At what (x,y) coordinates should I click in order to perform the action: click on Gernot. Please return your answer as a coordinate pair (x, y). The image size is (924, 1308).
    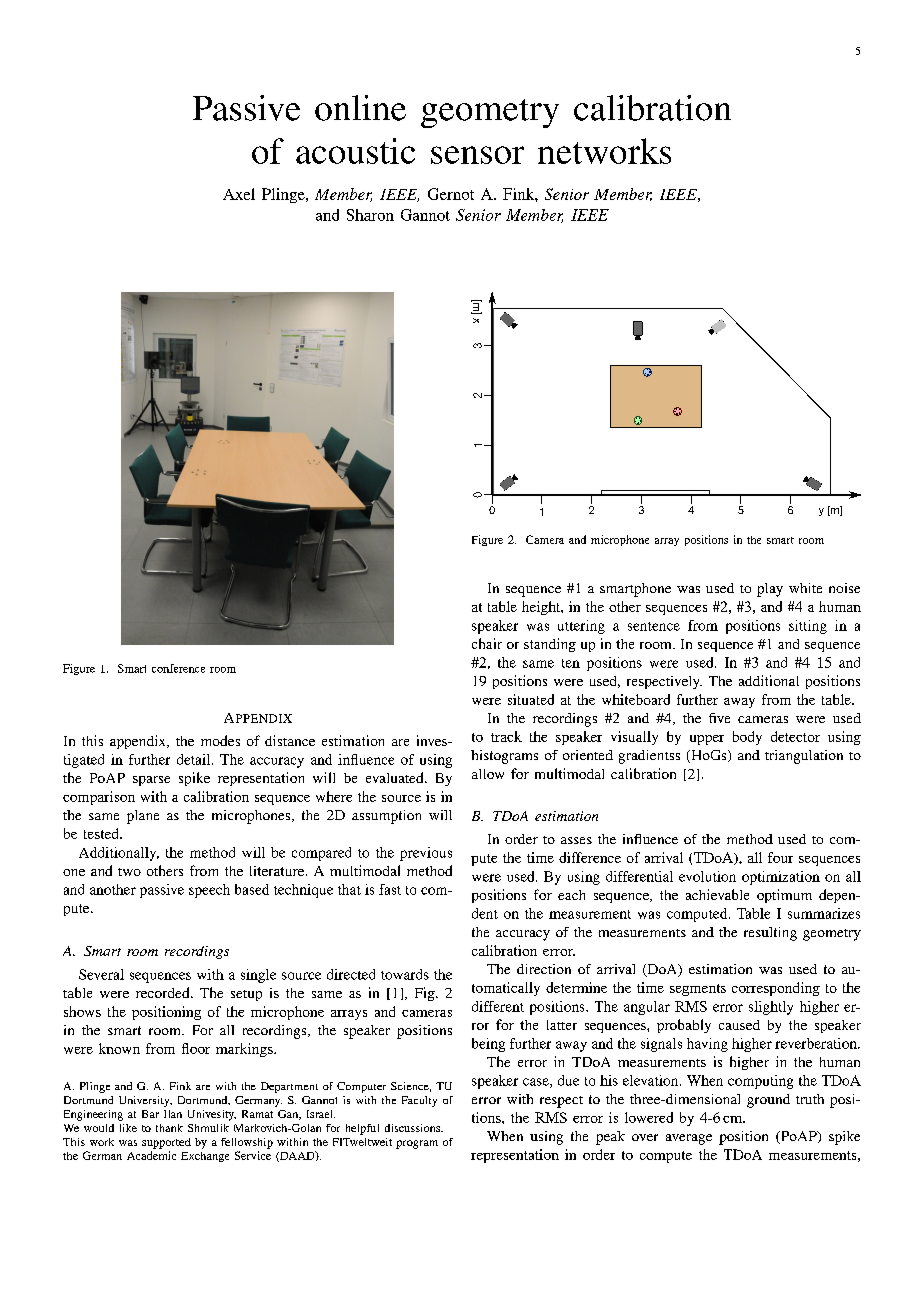
    Looking at the image, I should click on (451, 194).
